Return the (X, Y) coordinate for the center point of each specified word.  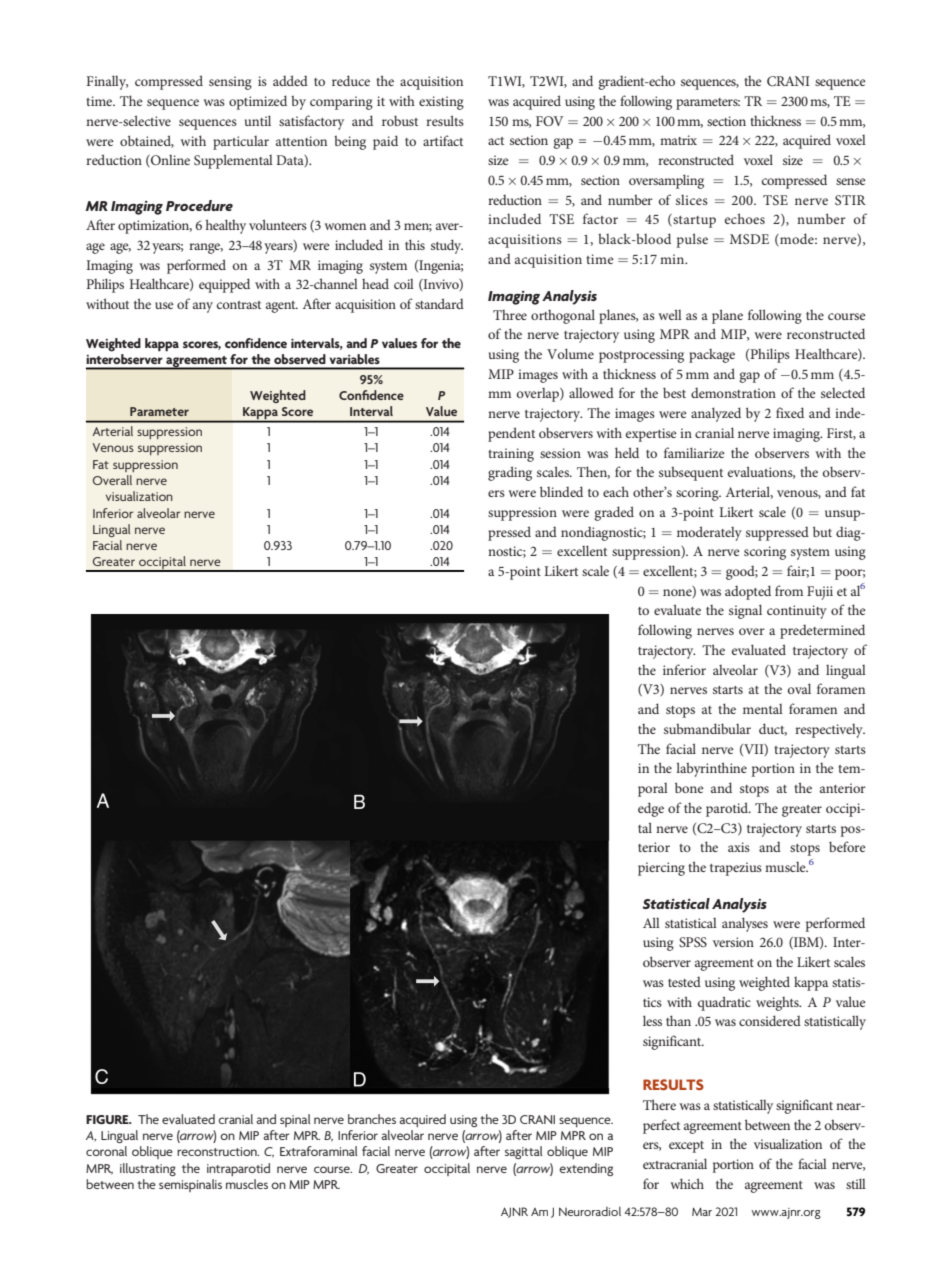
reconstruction (218, 1151)
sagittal (524, 1152)
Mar (702, 1212)
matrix (678, 140)
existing (441, 103)
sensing (230, 83)
